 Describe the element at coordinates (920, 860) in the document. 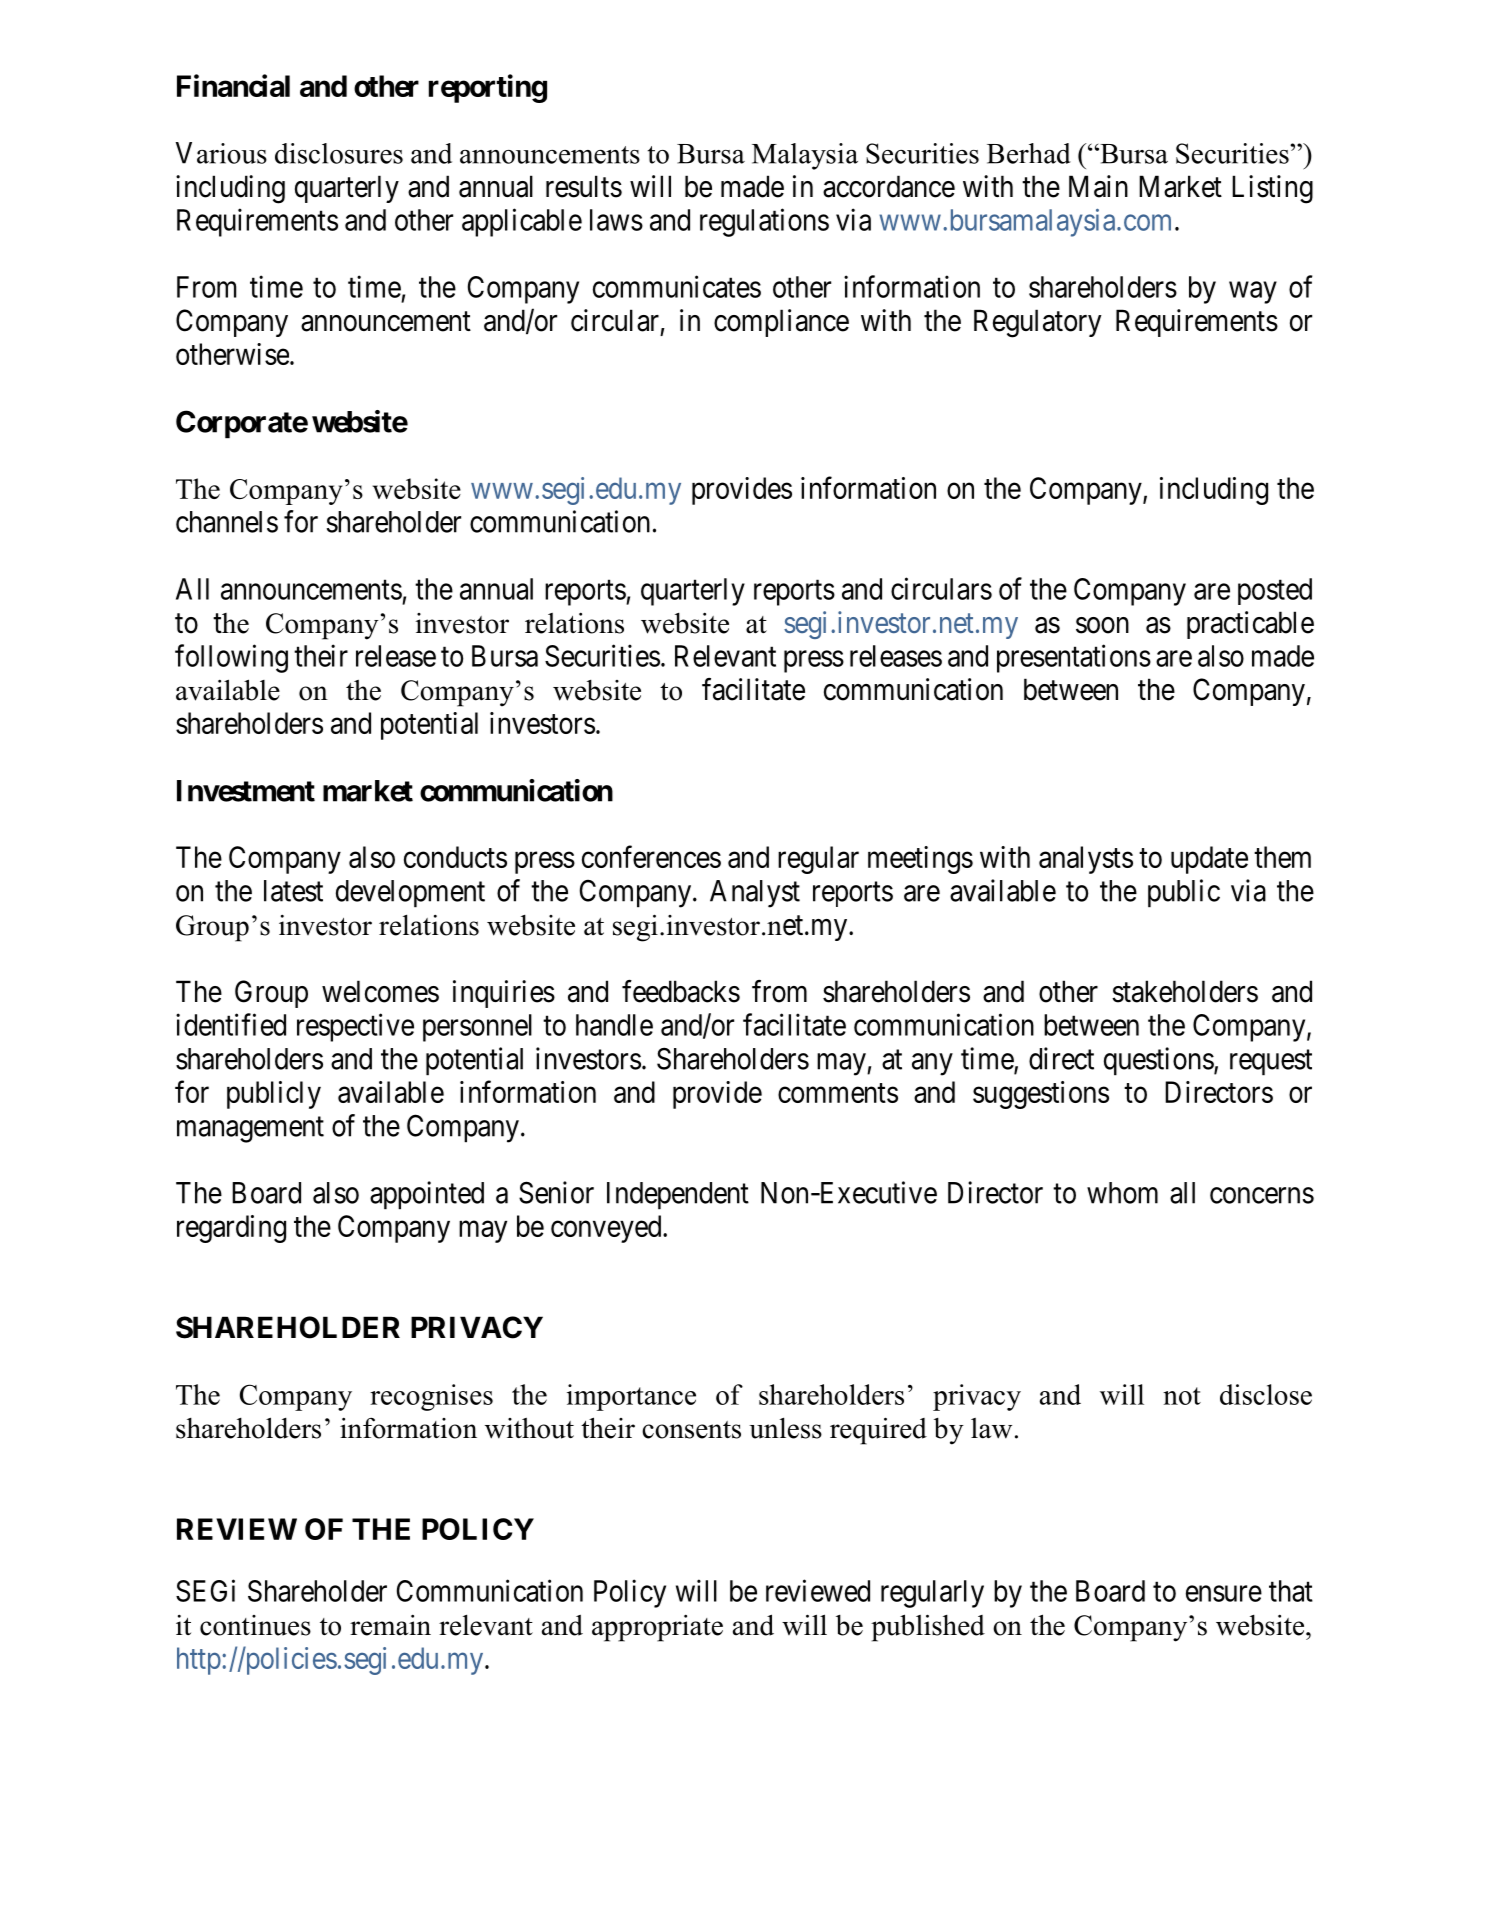

I see `meetings` at that location.
